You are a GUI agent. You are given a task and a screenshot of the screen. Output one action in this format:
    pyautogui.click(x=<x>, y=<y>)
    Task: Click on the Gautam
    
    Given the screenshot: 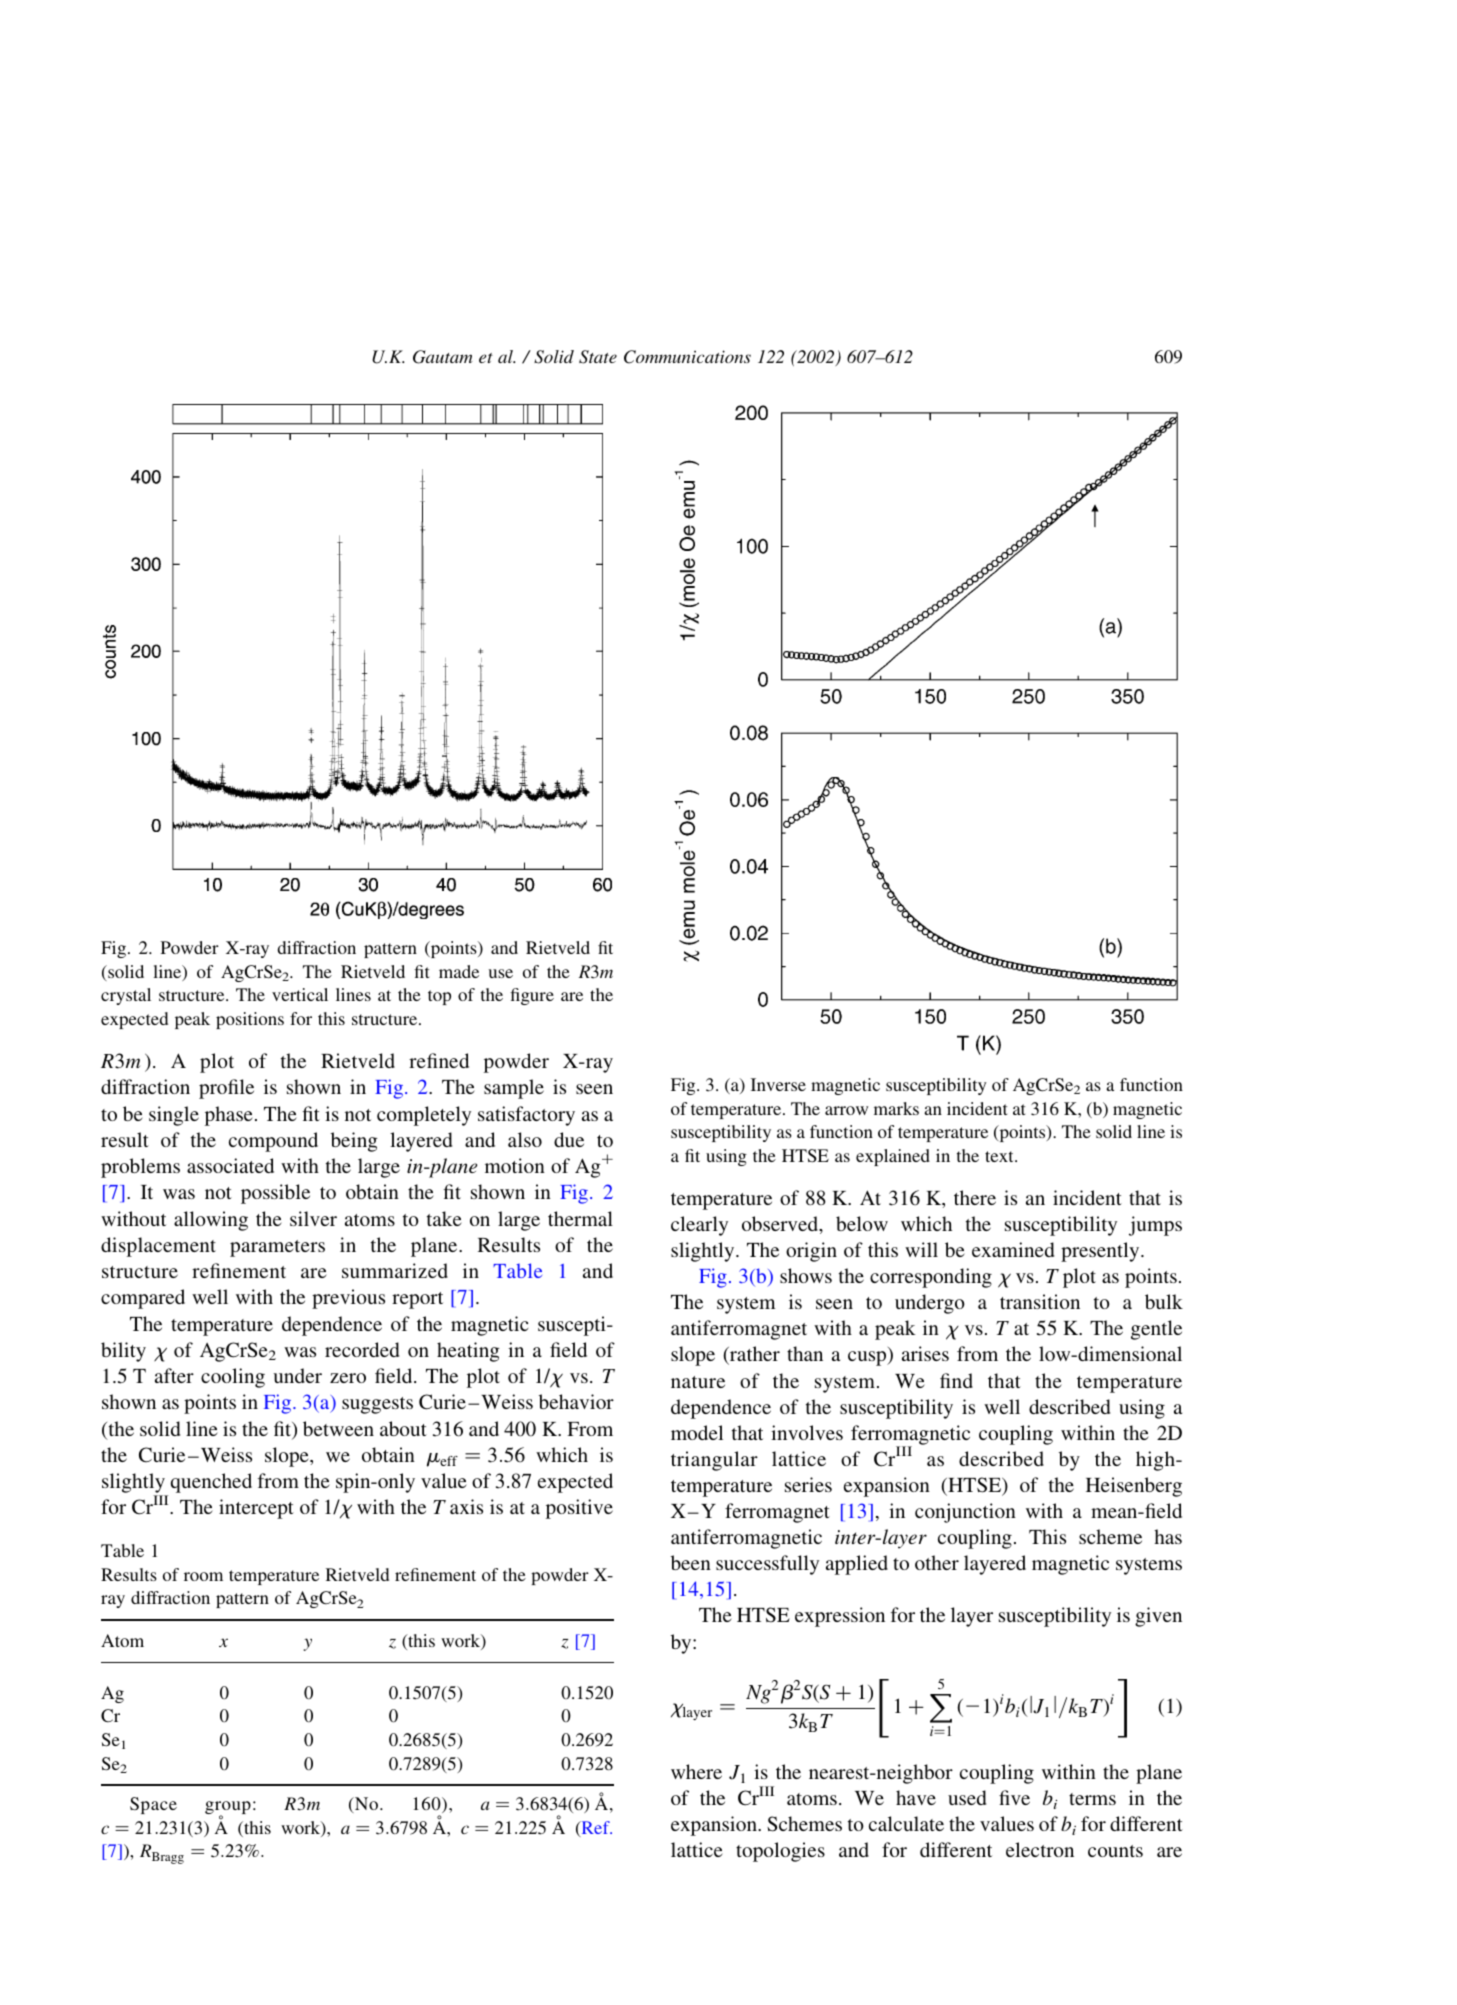 What is the action you would take?
    pyautogui.click(x=443, y=357)
